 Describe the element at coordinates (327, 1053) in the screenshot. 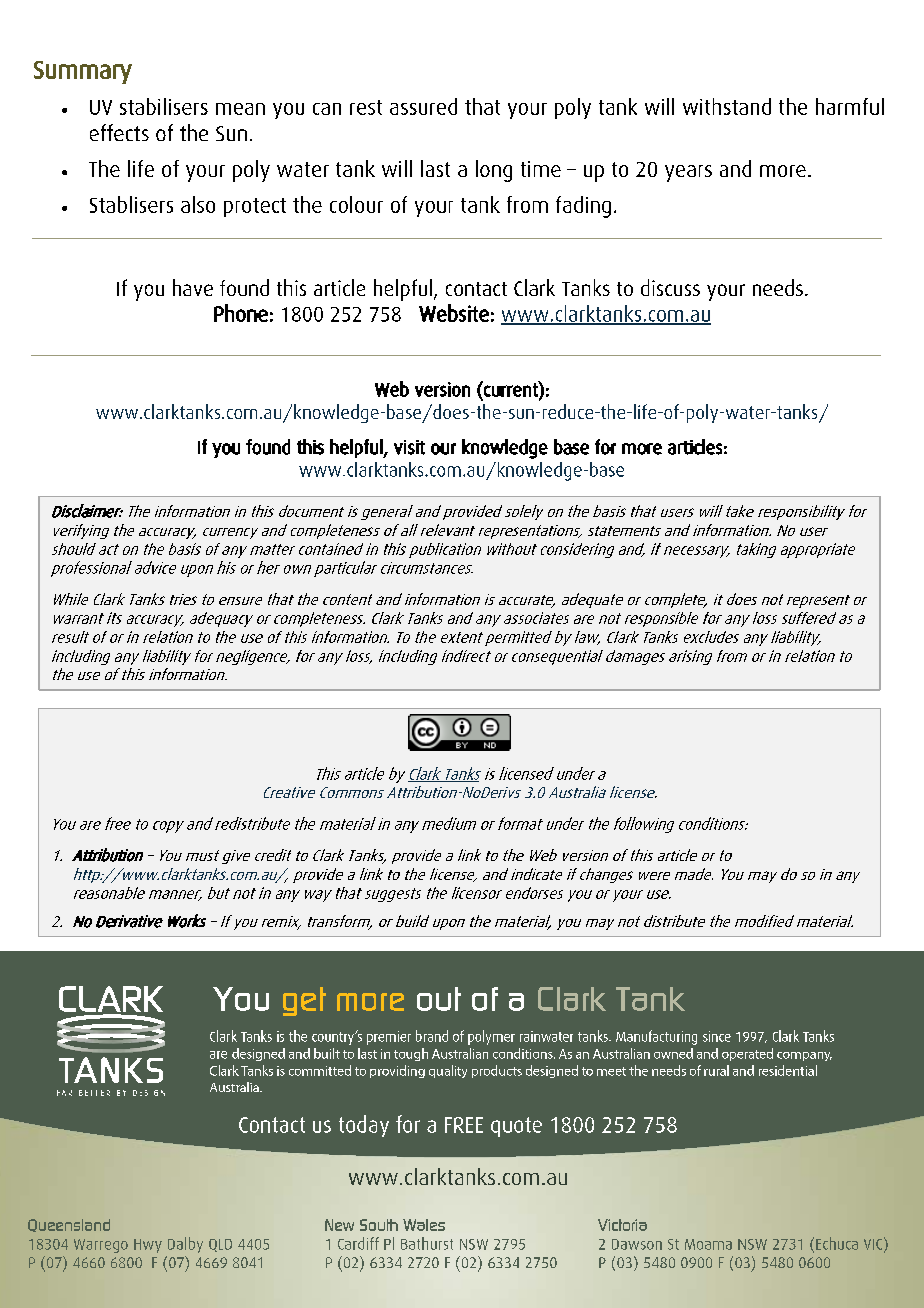

I see `built` at that location.
